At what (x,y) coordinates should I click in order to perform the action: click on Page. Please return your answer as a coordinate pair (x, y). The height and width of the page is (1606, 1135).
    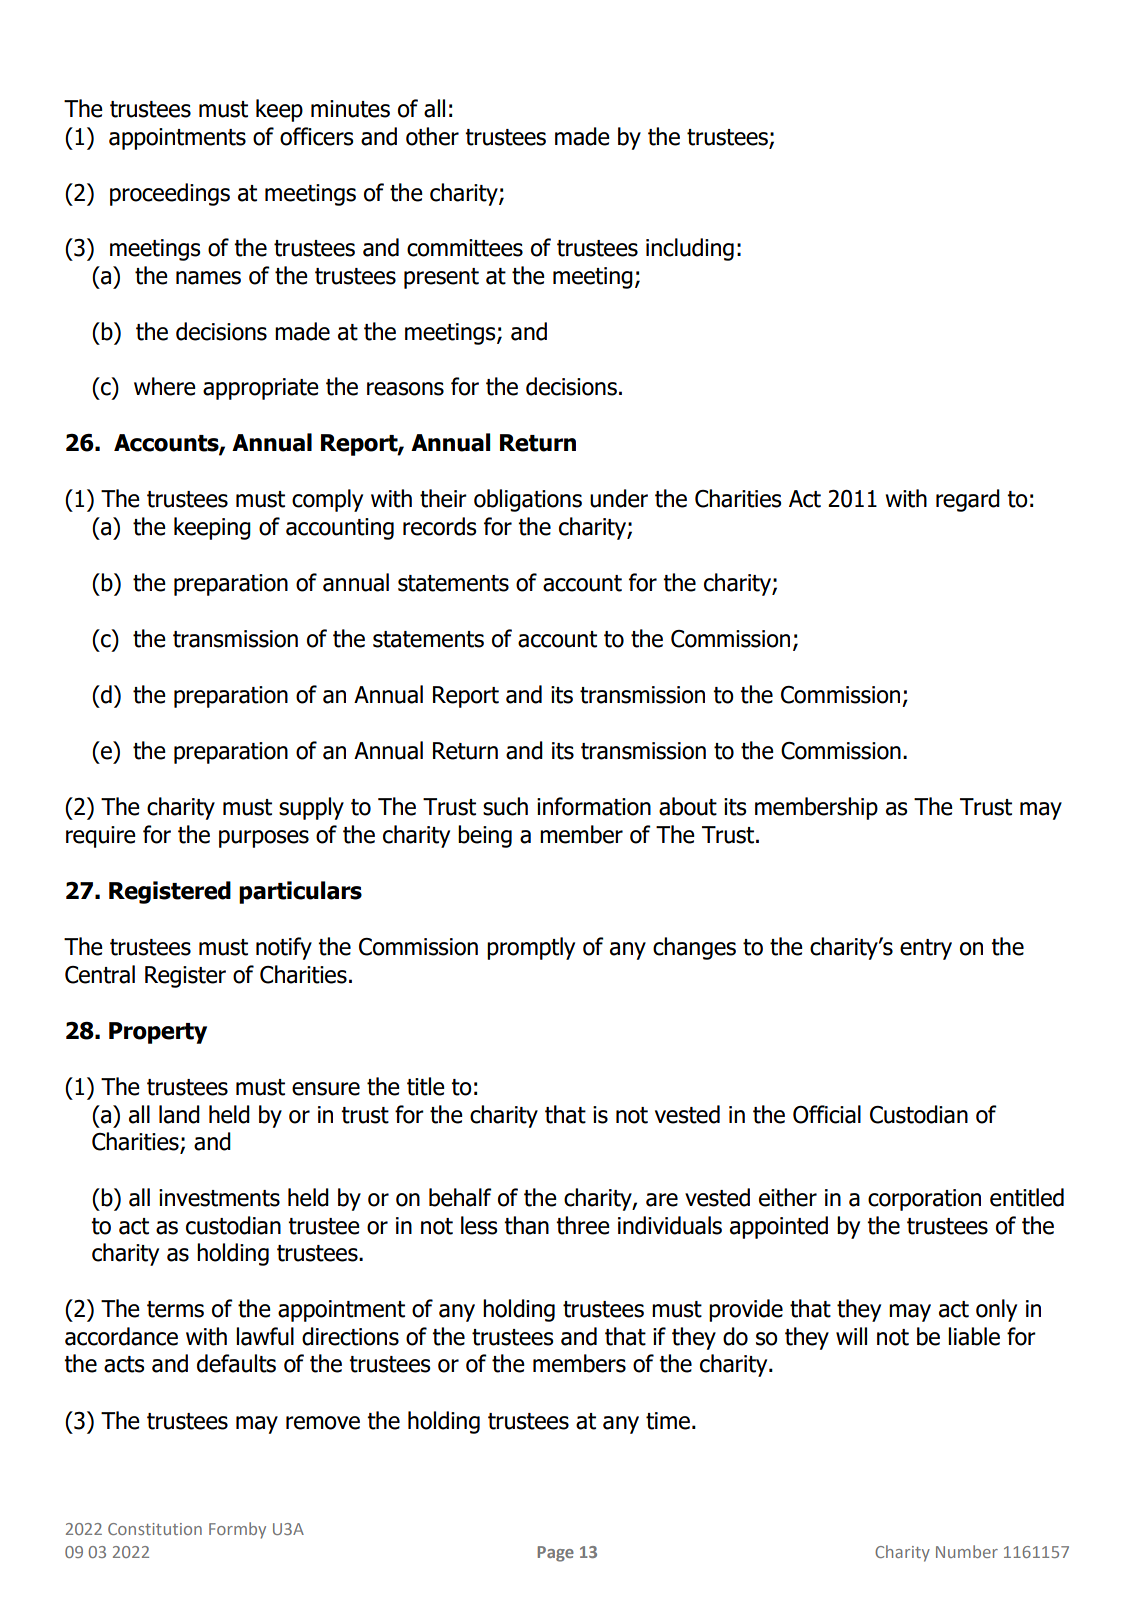
    Looking at the image, I should click on (555, 1554).
